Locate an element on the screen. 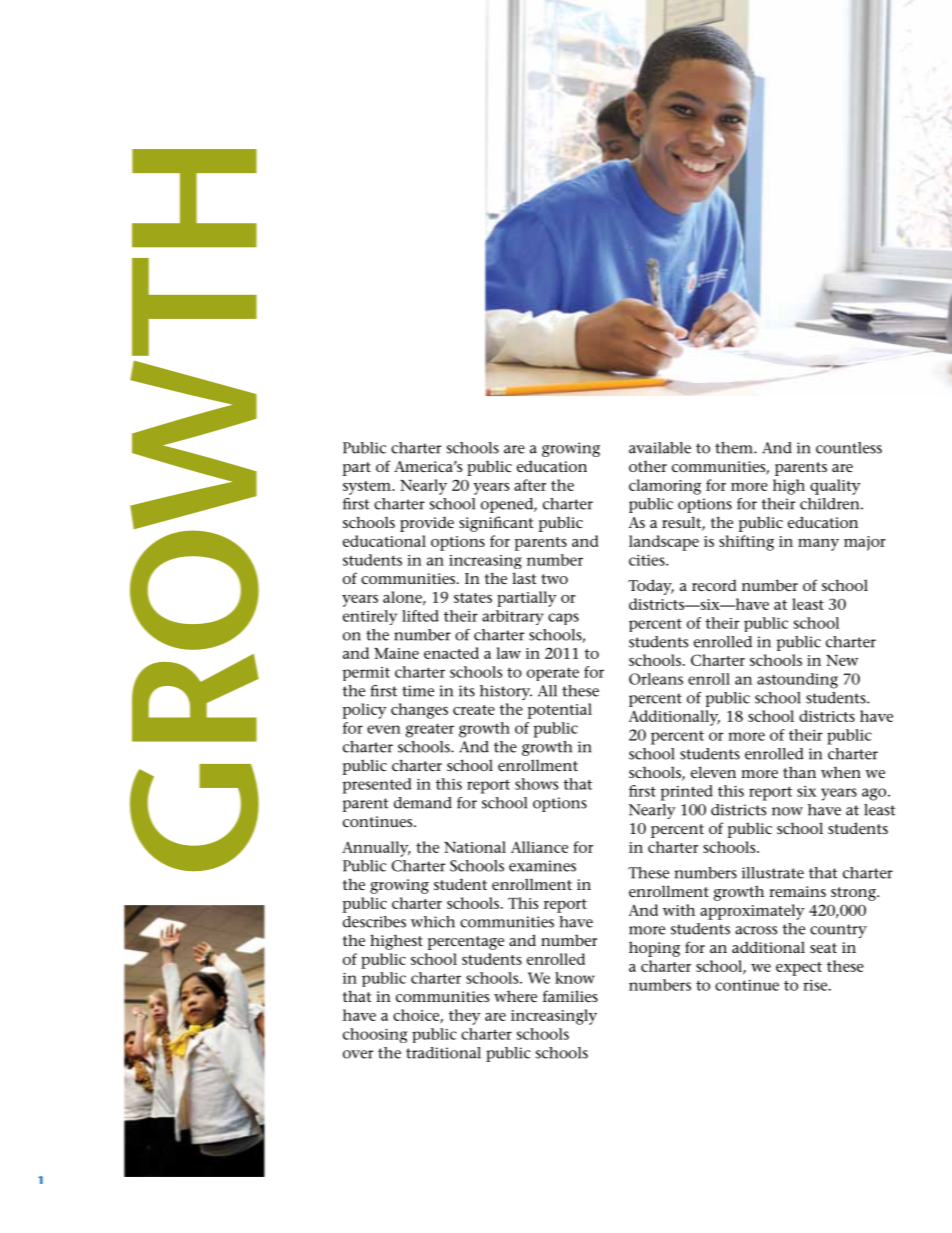  Alliance is located at coordinates (539, 847).
